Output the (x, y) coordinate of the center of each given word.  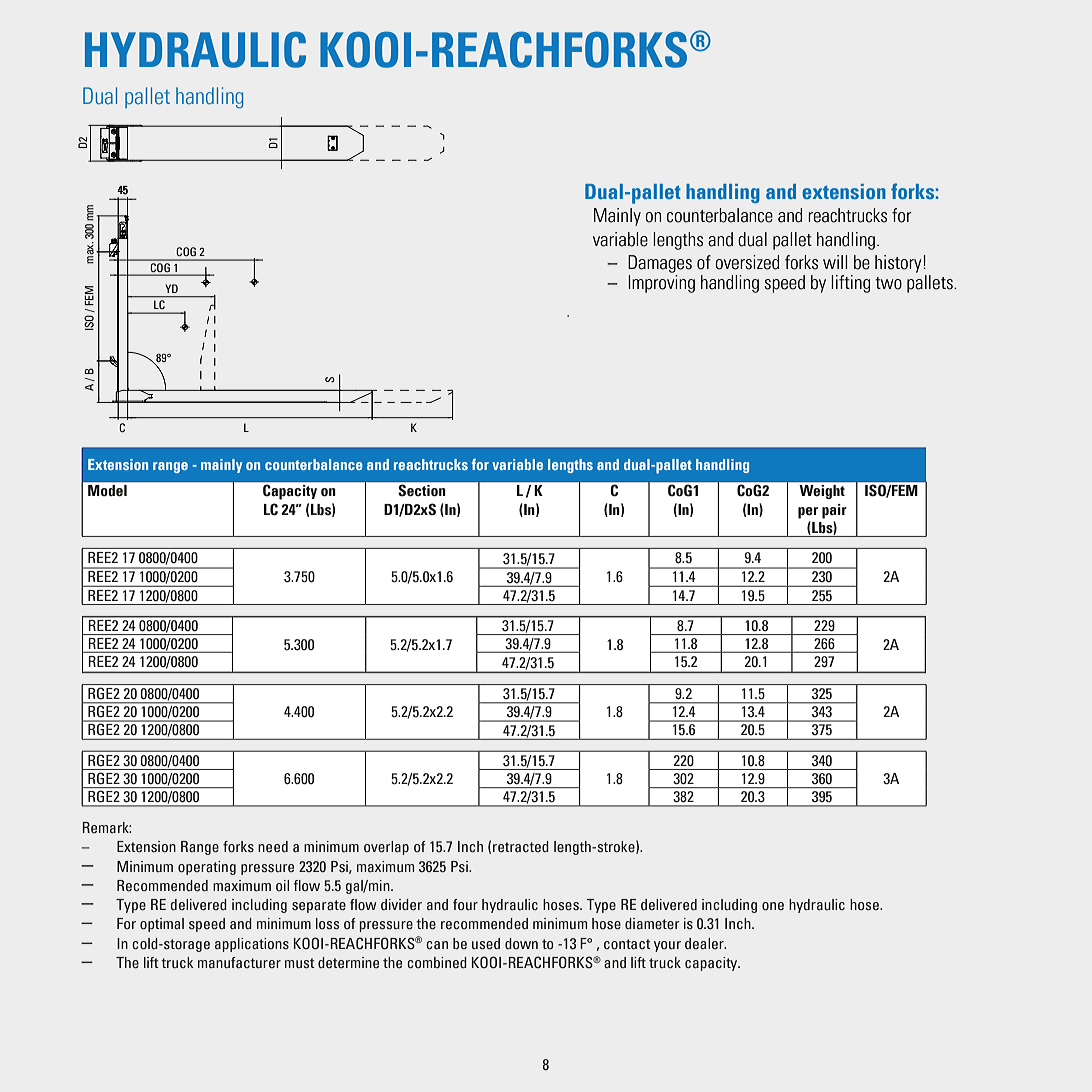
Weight (822, 492)
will (835, 262)
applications (252, 945)
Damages (660, 264)
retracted (521, 846)
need (273, 846)
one (773, 906)
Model (107, 490)
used (486, 944)
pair (834, 511)
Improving (661, 284)
